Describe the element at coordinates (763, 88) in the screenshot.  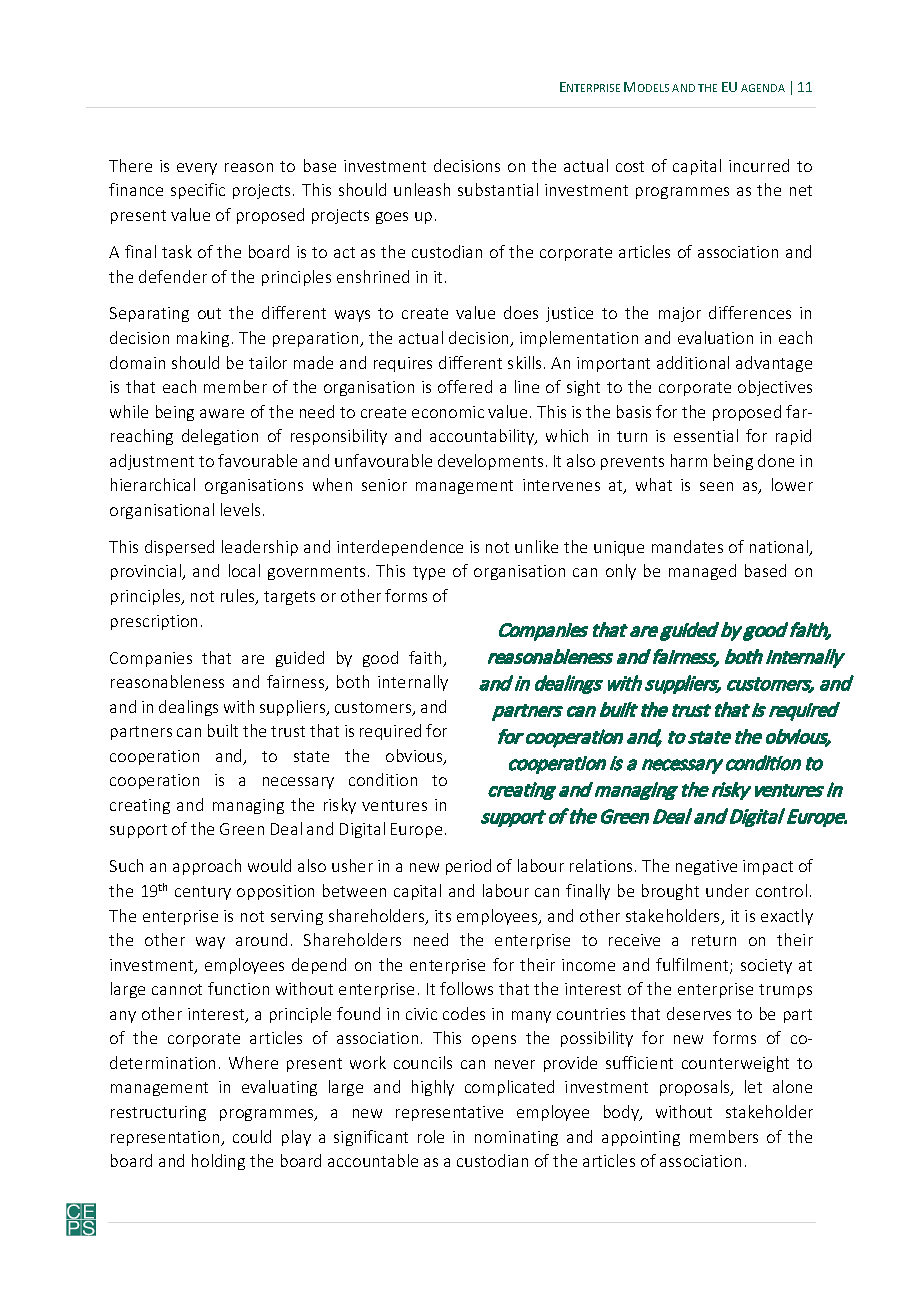
I see `AGENDA` at that location.
